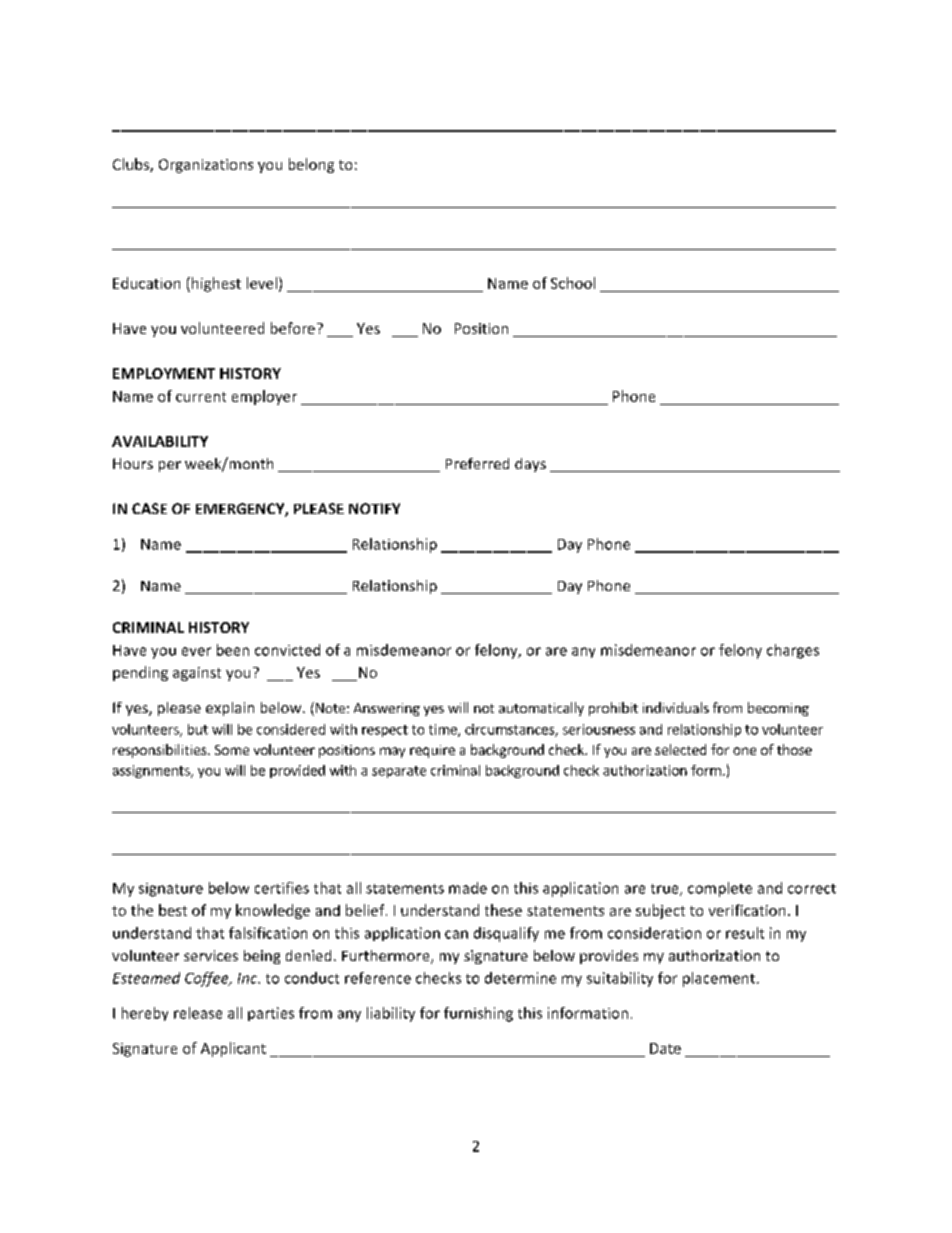 The height and width of the screenshot is (1233, 952). What do you see at coordinates (444, 730) in the screenshot?
I see `time` at bounding box center [444, 730].
